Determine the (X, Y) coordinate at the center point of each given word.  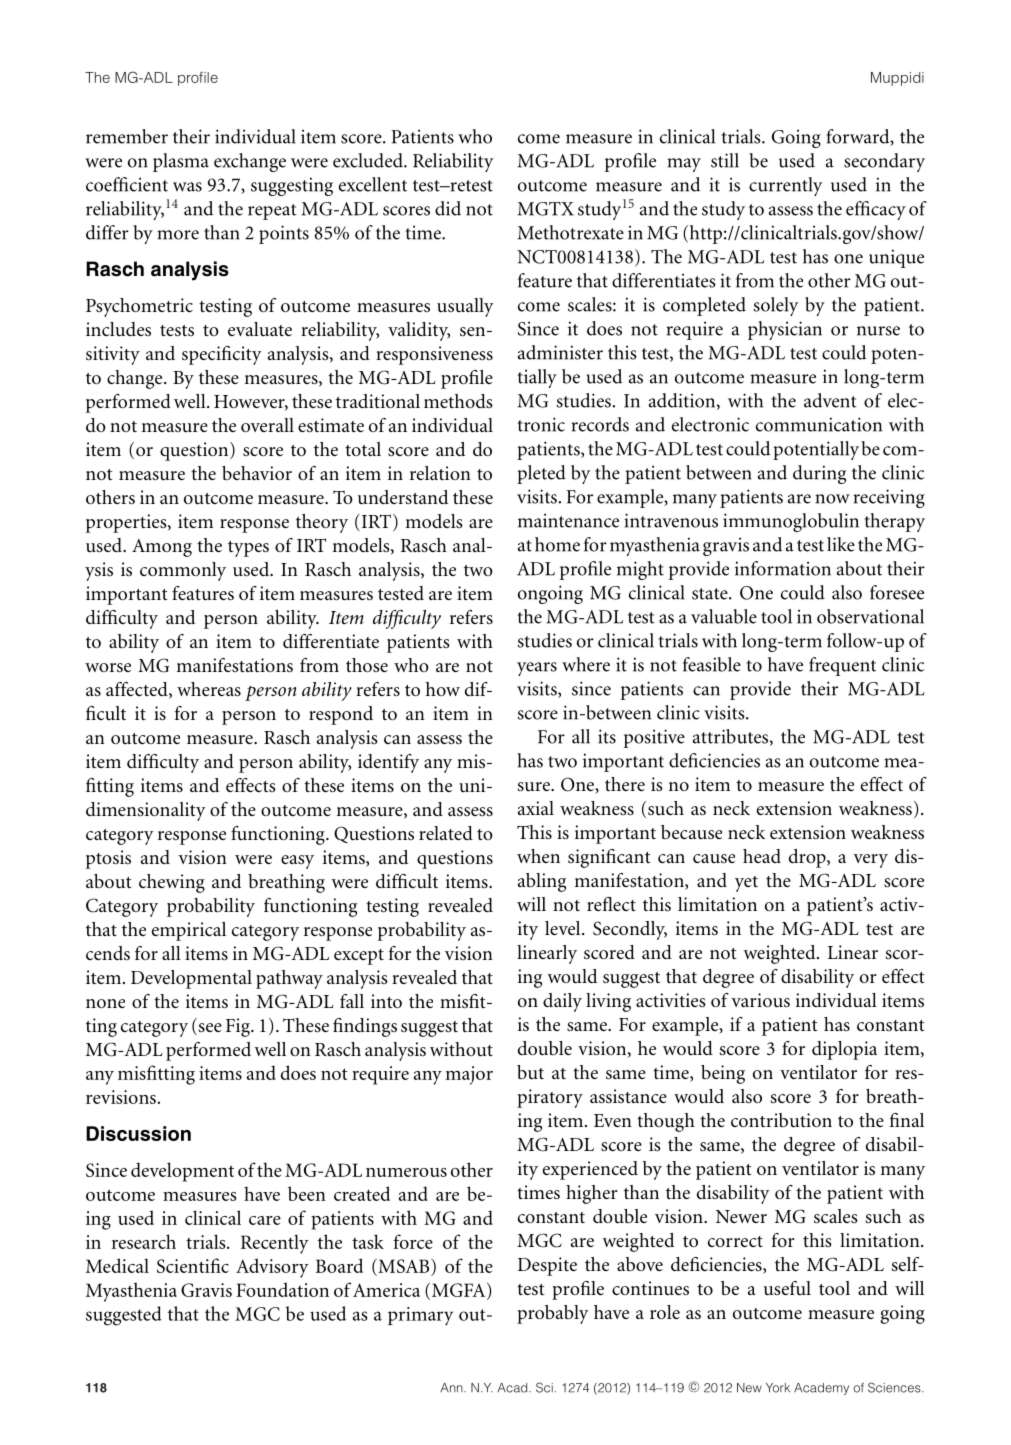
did (448, 208)
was (187, 187)
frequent (842, 666)
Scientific (193, 1265)
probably (553, 1314)
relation (440, 473)
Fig (239, 1027)
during (819, 474)
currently (785, 186)
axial (536, 808)
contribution (781, 1120)
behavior (257, 473)
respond (341, 715)
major (469, 1075)
